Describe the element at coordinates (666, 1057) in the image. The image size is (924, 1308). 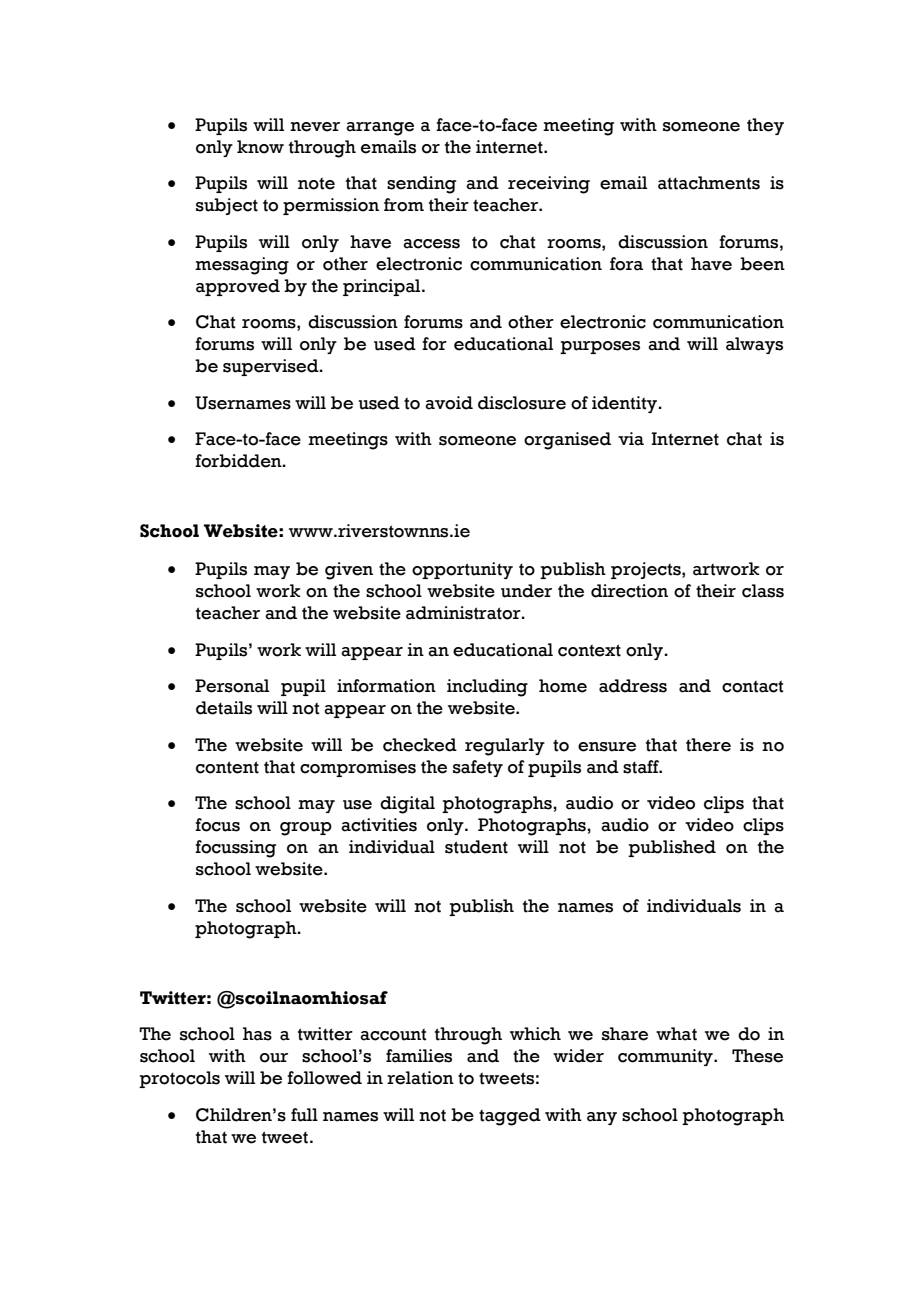
I see `community` at that location.
